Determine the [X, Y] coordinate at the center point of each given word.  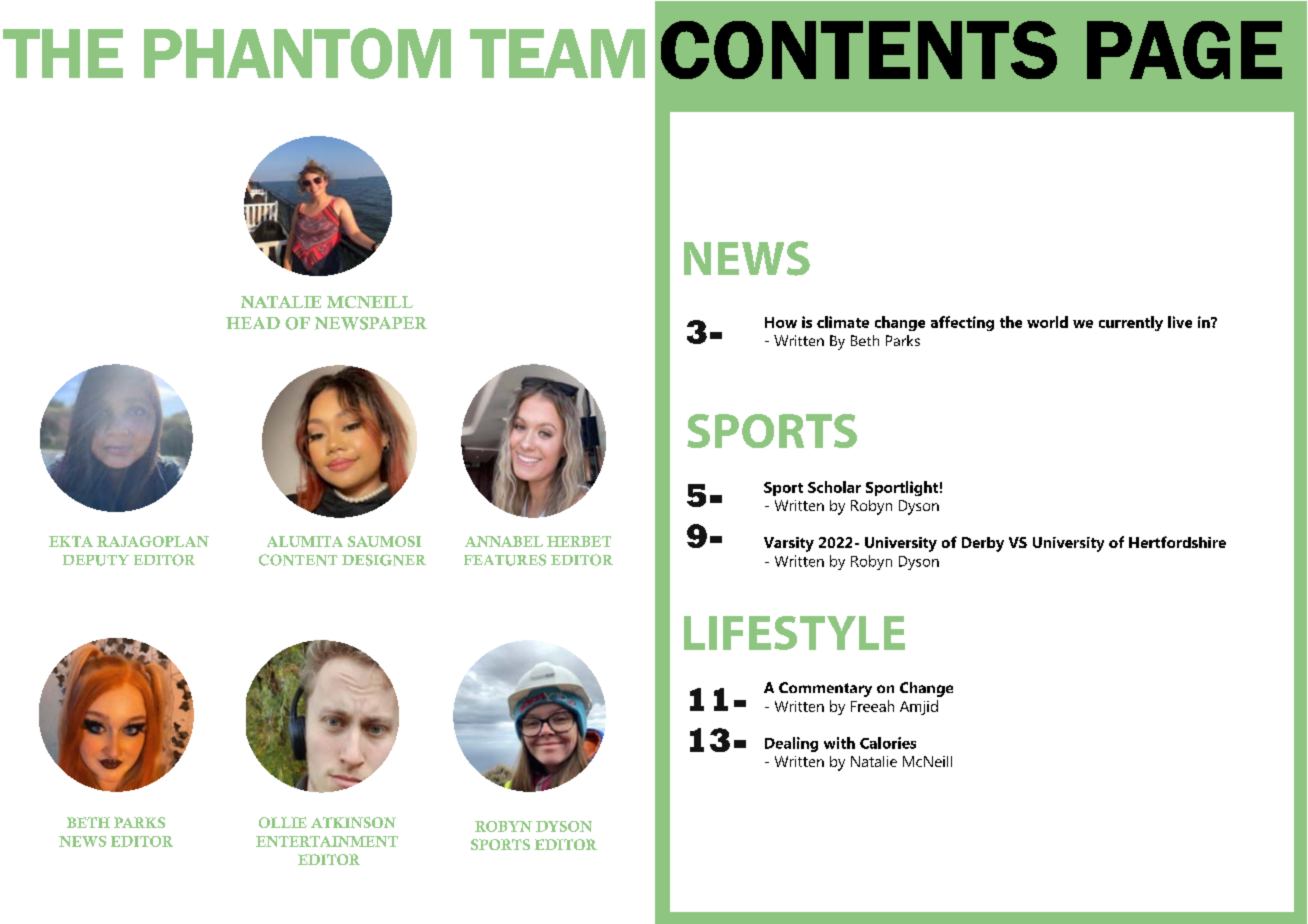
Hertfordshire [1177, 542]
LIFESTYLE [794, 633]
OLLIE [283, 822]
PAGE [1184, 50]
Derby [983, 544]
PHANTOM [297, 53]
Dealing [791, 744]
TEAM [557, 53]
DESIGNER [384, 560]
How [781, 322]
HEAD [253, 323]
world [1047, 322]
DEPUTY [96, 560]
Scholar [834, 487]
